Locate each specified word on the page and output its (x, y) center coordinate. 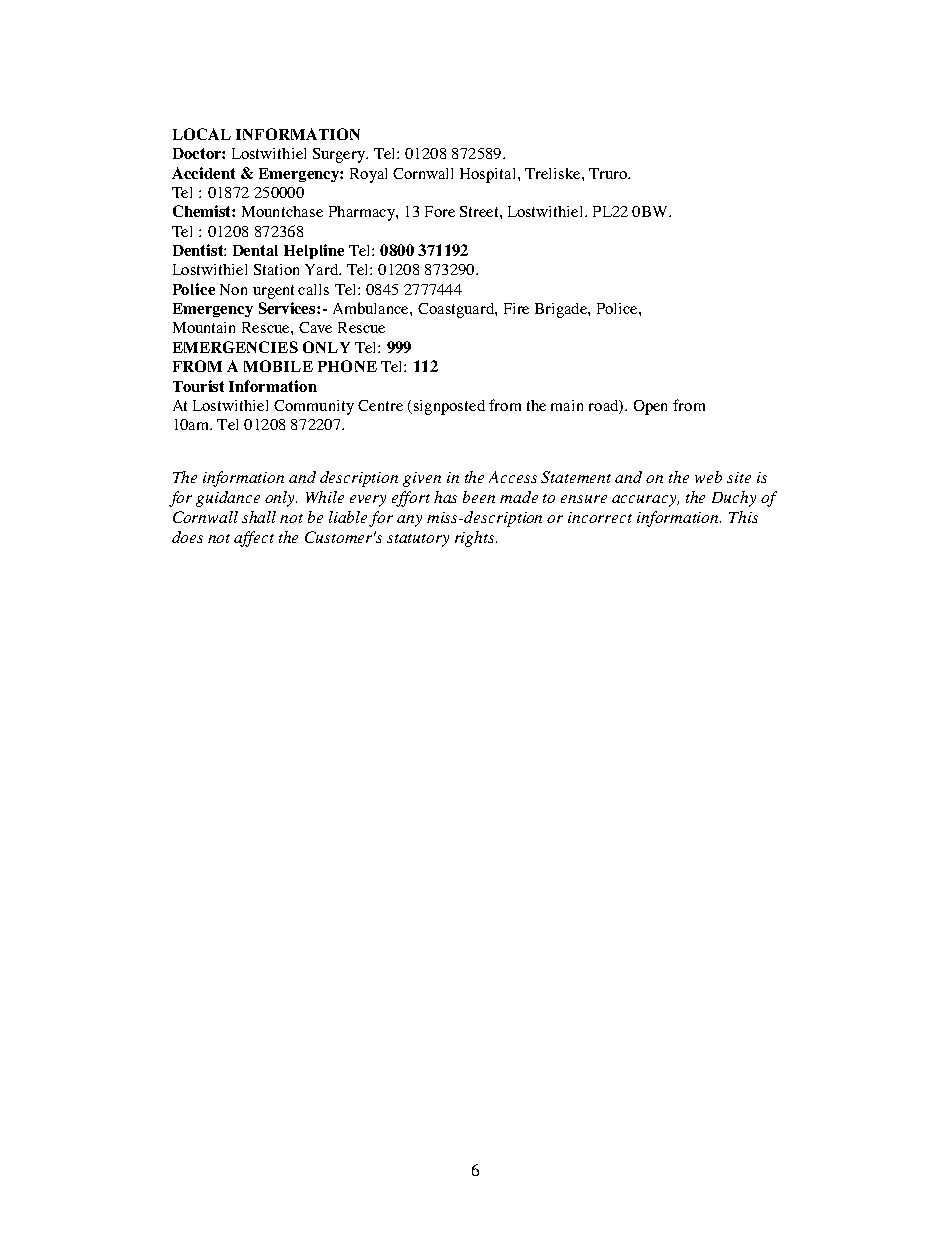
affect (254, 539)
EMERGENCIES (235, 347)
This (743, 517)
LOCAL (202, 134)
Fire (516, 308)
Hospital (489, 175)
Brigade (562, 310)
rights (476, 539)
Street (480, 211)
